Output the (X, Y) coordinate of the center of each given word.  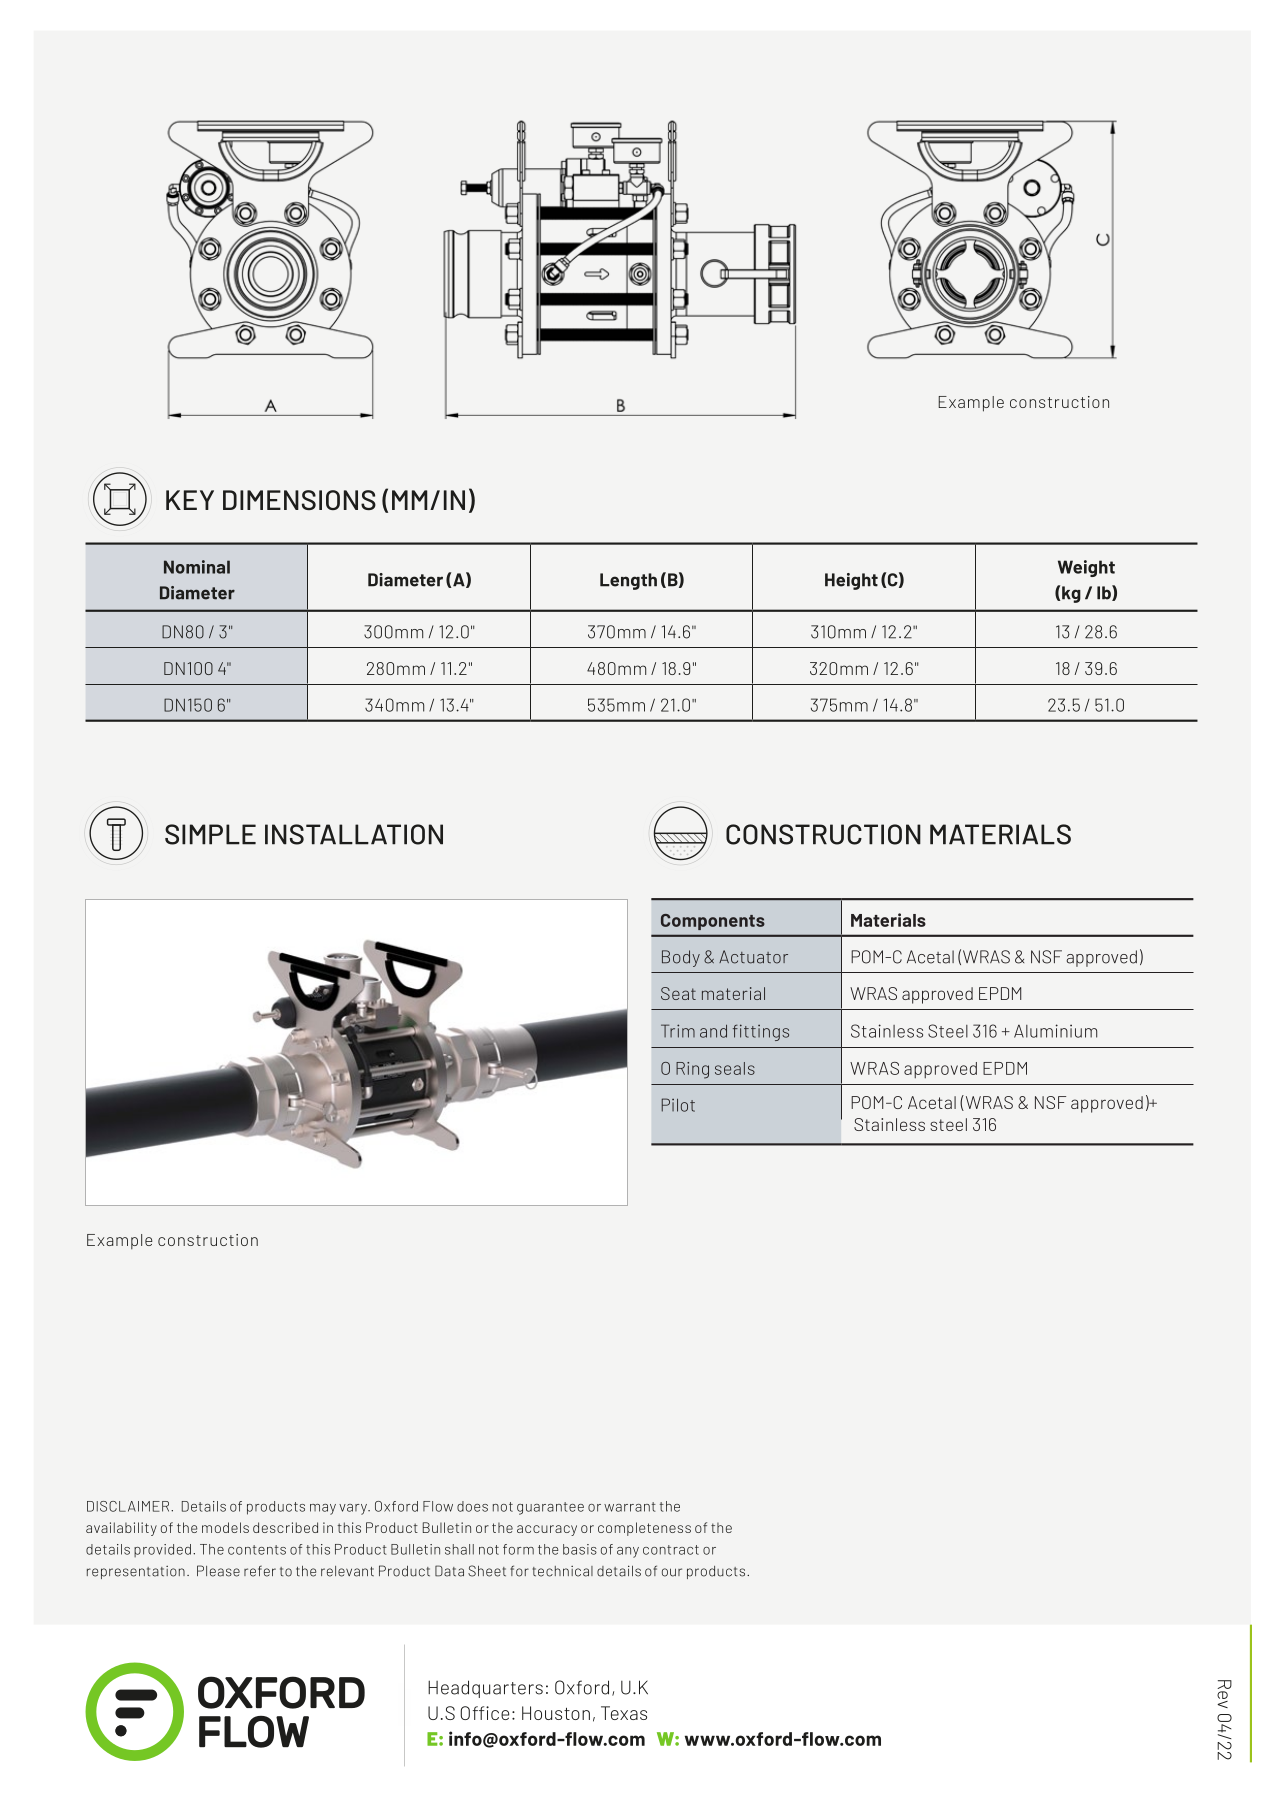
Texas (624, 1713)
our (672, 1572)
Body (681, 958)
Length (628, 581)
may (323, 1509)
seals (735, 1068)
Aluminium (1055, 1031)
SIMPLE (210, 834)
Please (218, 1571)
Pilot (678, 1105)
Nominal (197, 567)
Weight (1086, 568)
